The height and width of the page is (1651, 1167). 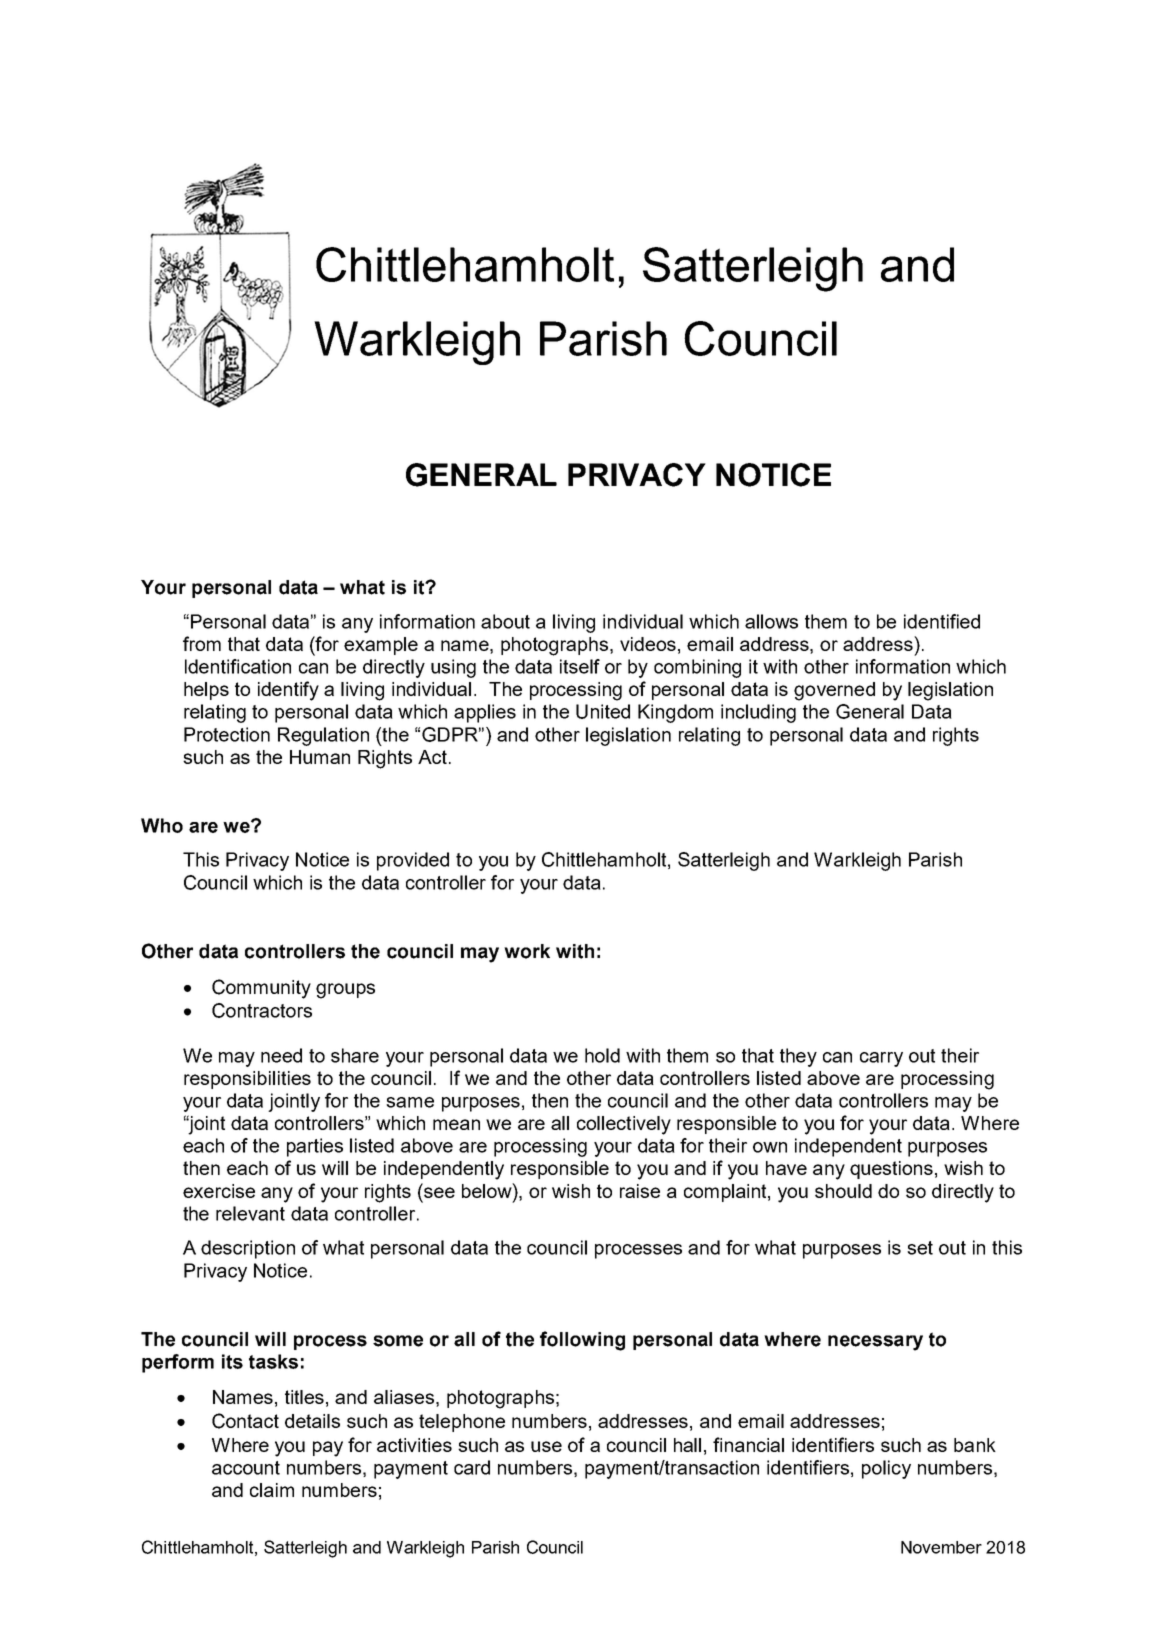 What do you see at coordinates (580, 666) in the page?
I see `itself` at bounding box center [580, 666].
